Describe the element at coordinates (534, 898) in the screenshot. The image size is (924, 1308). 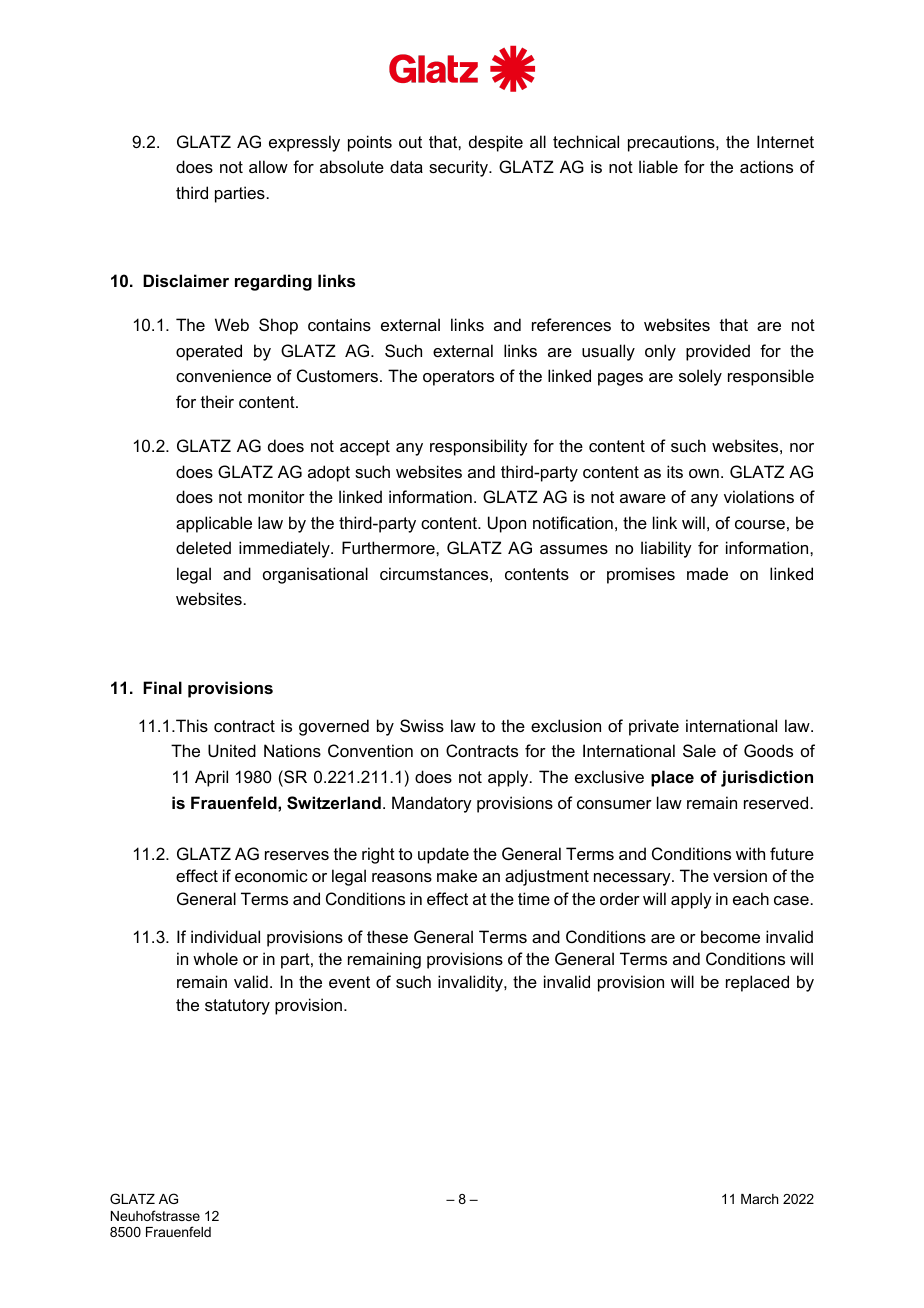
I see `time` at that location.
